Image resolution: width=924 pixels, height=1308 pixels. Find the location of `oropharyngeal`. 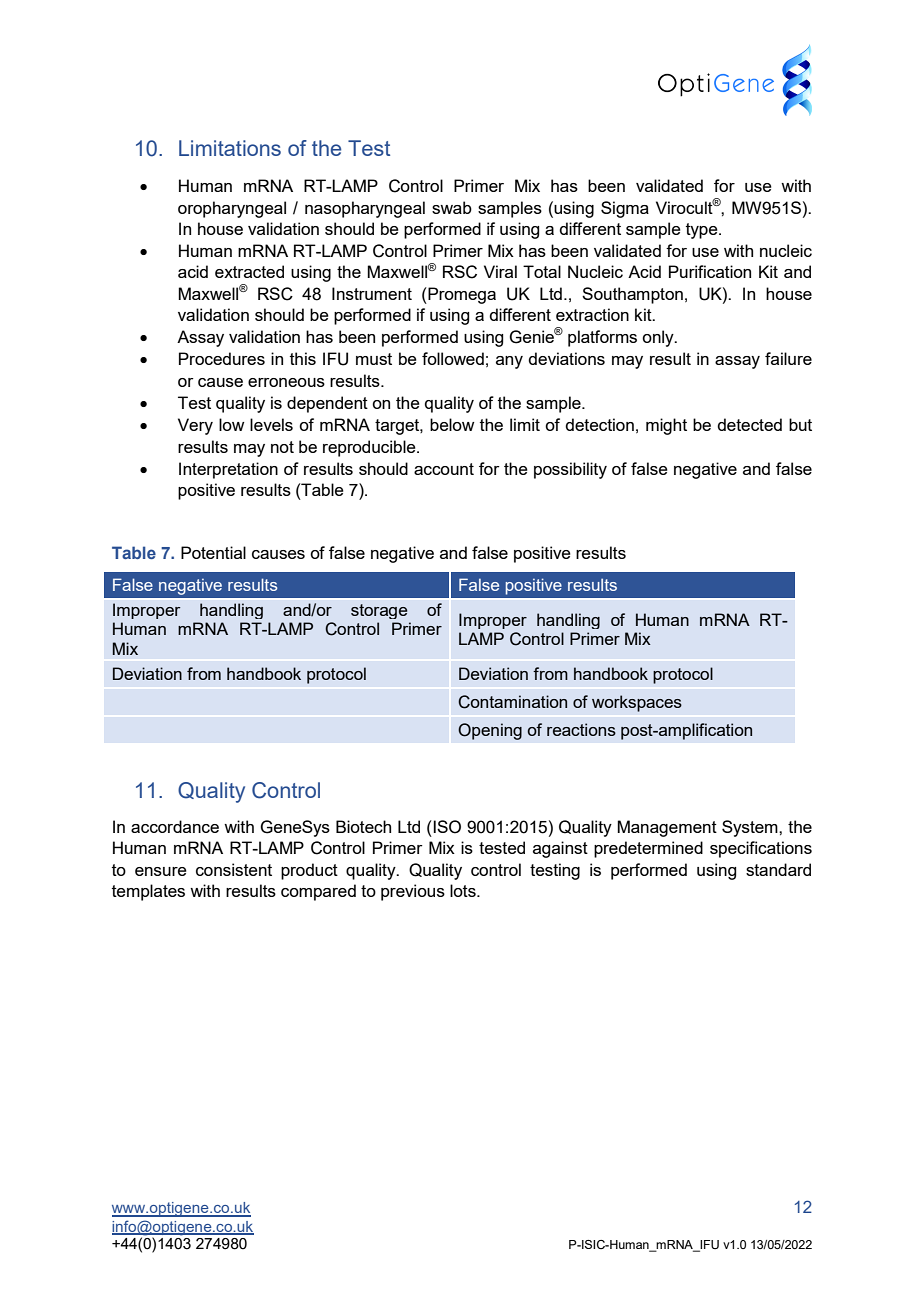

oropharyngeal is located at coordinates (232, 209).
